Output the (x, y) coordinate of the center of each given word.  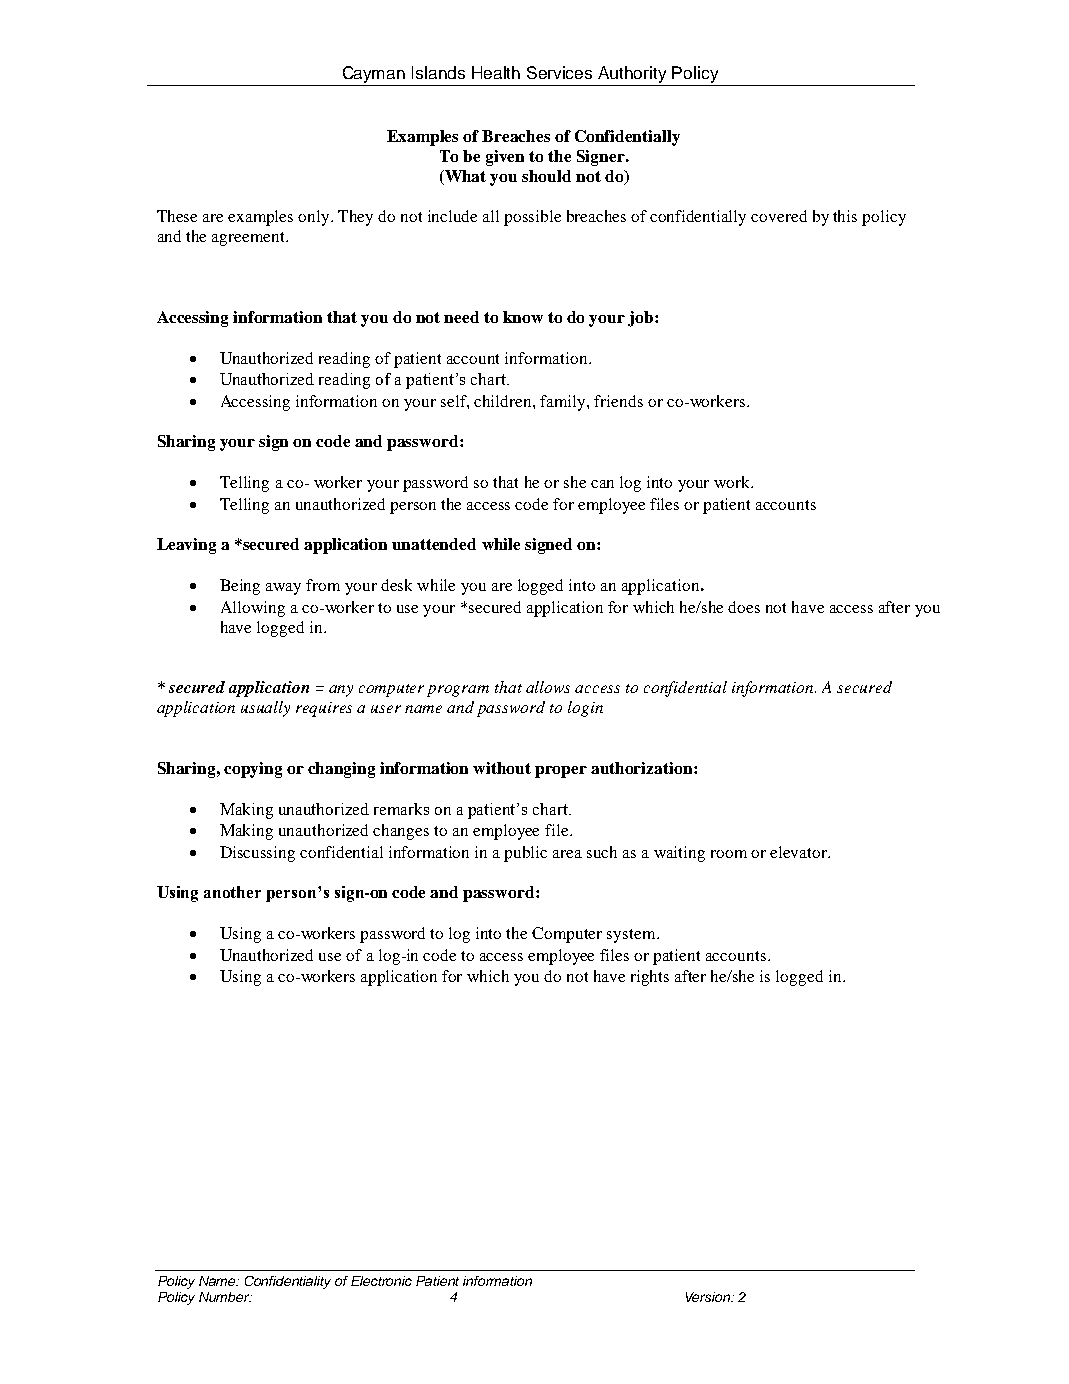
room (729, 854)
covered (779, 216)
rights (650, 978)
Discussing (257, 854)
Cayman (374, 74)
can (602, 484)
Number (225, 1297)
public (525, 854)
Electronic (381, 1281)
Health (496, 72)
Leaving (186, 546)
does (744, 607)
